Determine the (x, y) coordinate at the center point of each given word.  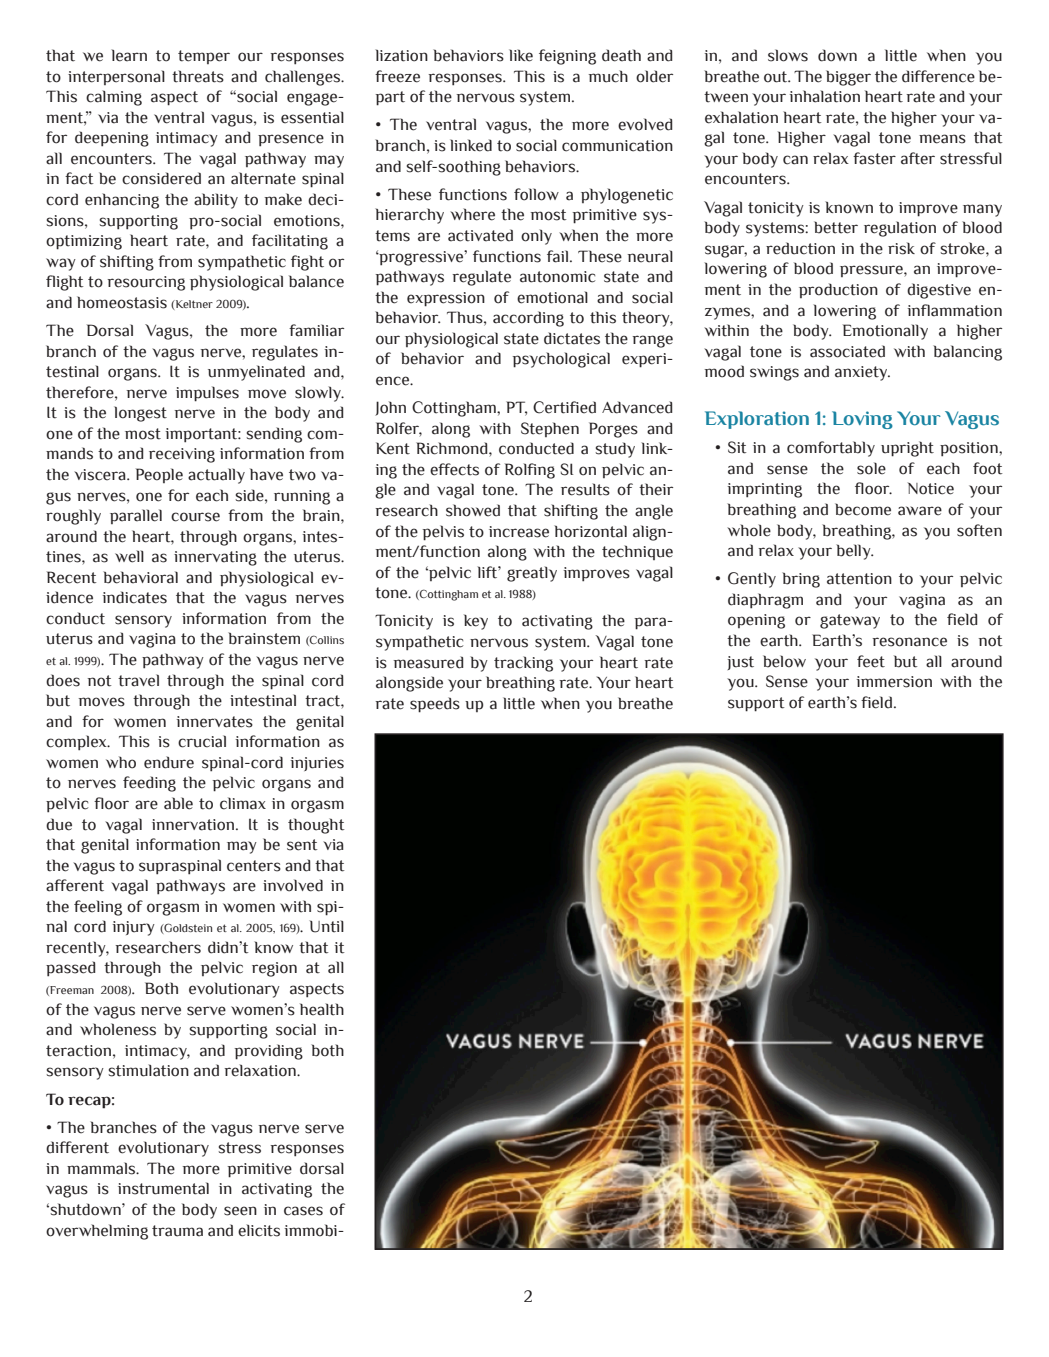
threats (198, 76)
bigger (848, 78)
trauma (177, 1231)
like (521, 55)
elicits (259, 1230)
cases (303, 1211)
